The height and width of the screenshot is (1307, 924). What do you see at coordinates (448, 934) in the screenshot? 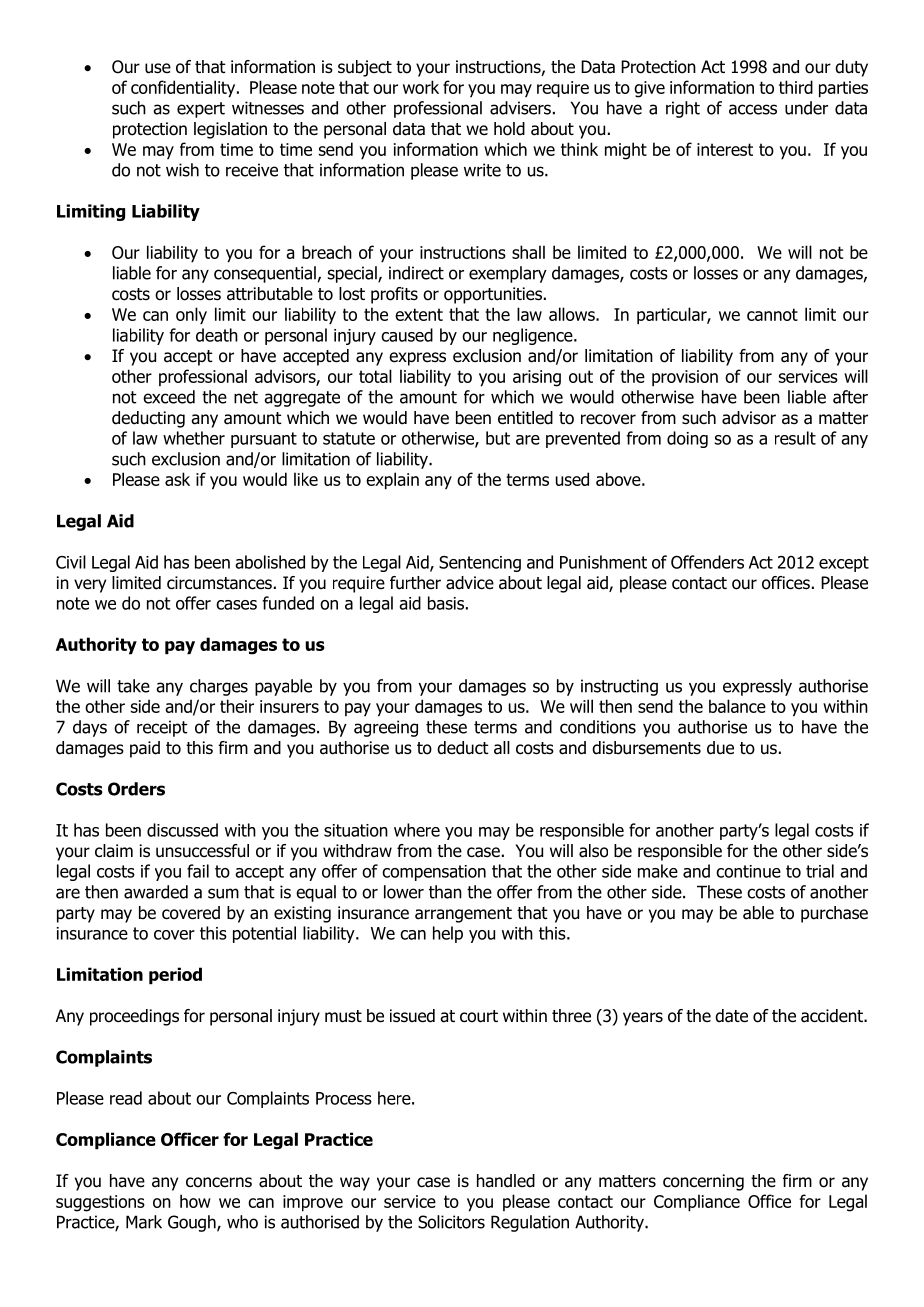
I see `help` at bounding box center [448, 934].
